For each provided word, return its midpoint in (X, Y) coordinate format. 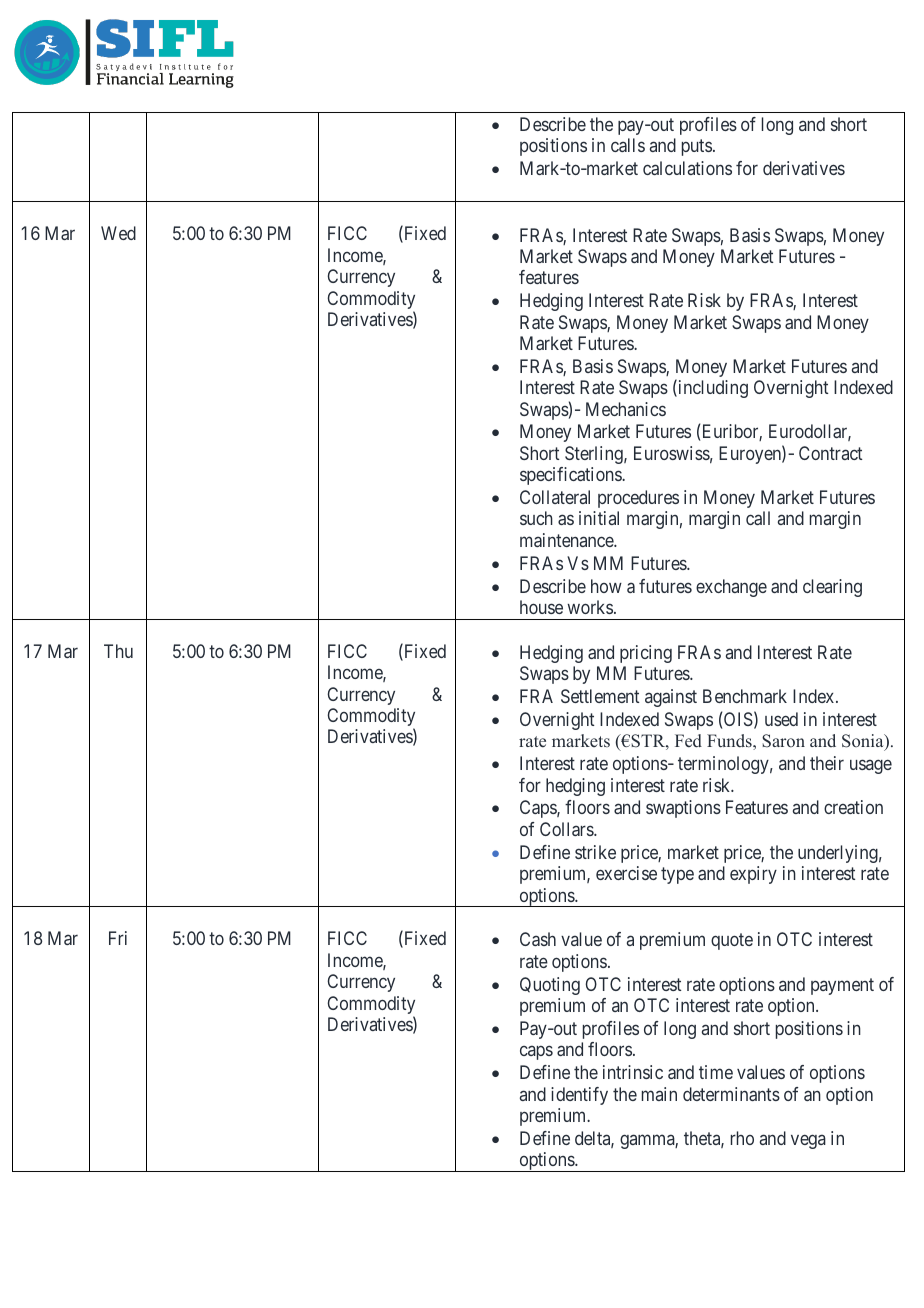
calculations (687, 168)
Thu (118, 651)
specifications (571, 476)
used (781, 719)
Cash (538, 939)
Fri (118, 938)
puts (697, 147)
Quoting (550, 986)
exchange (731, 588)
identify (579, 1096)
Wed (118, 233)
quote (732, 942)
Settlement (600, 696)
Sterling (595, 455)
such (536, 518)
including (712, 389)
